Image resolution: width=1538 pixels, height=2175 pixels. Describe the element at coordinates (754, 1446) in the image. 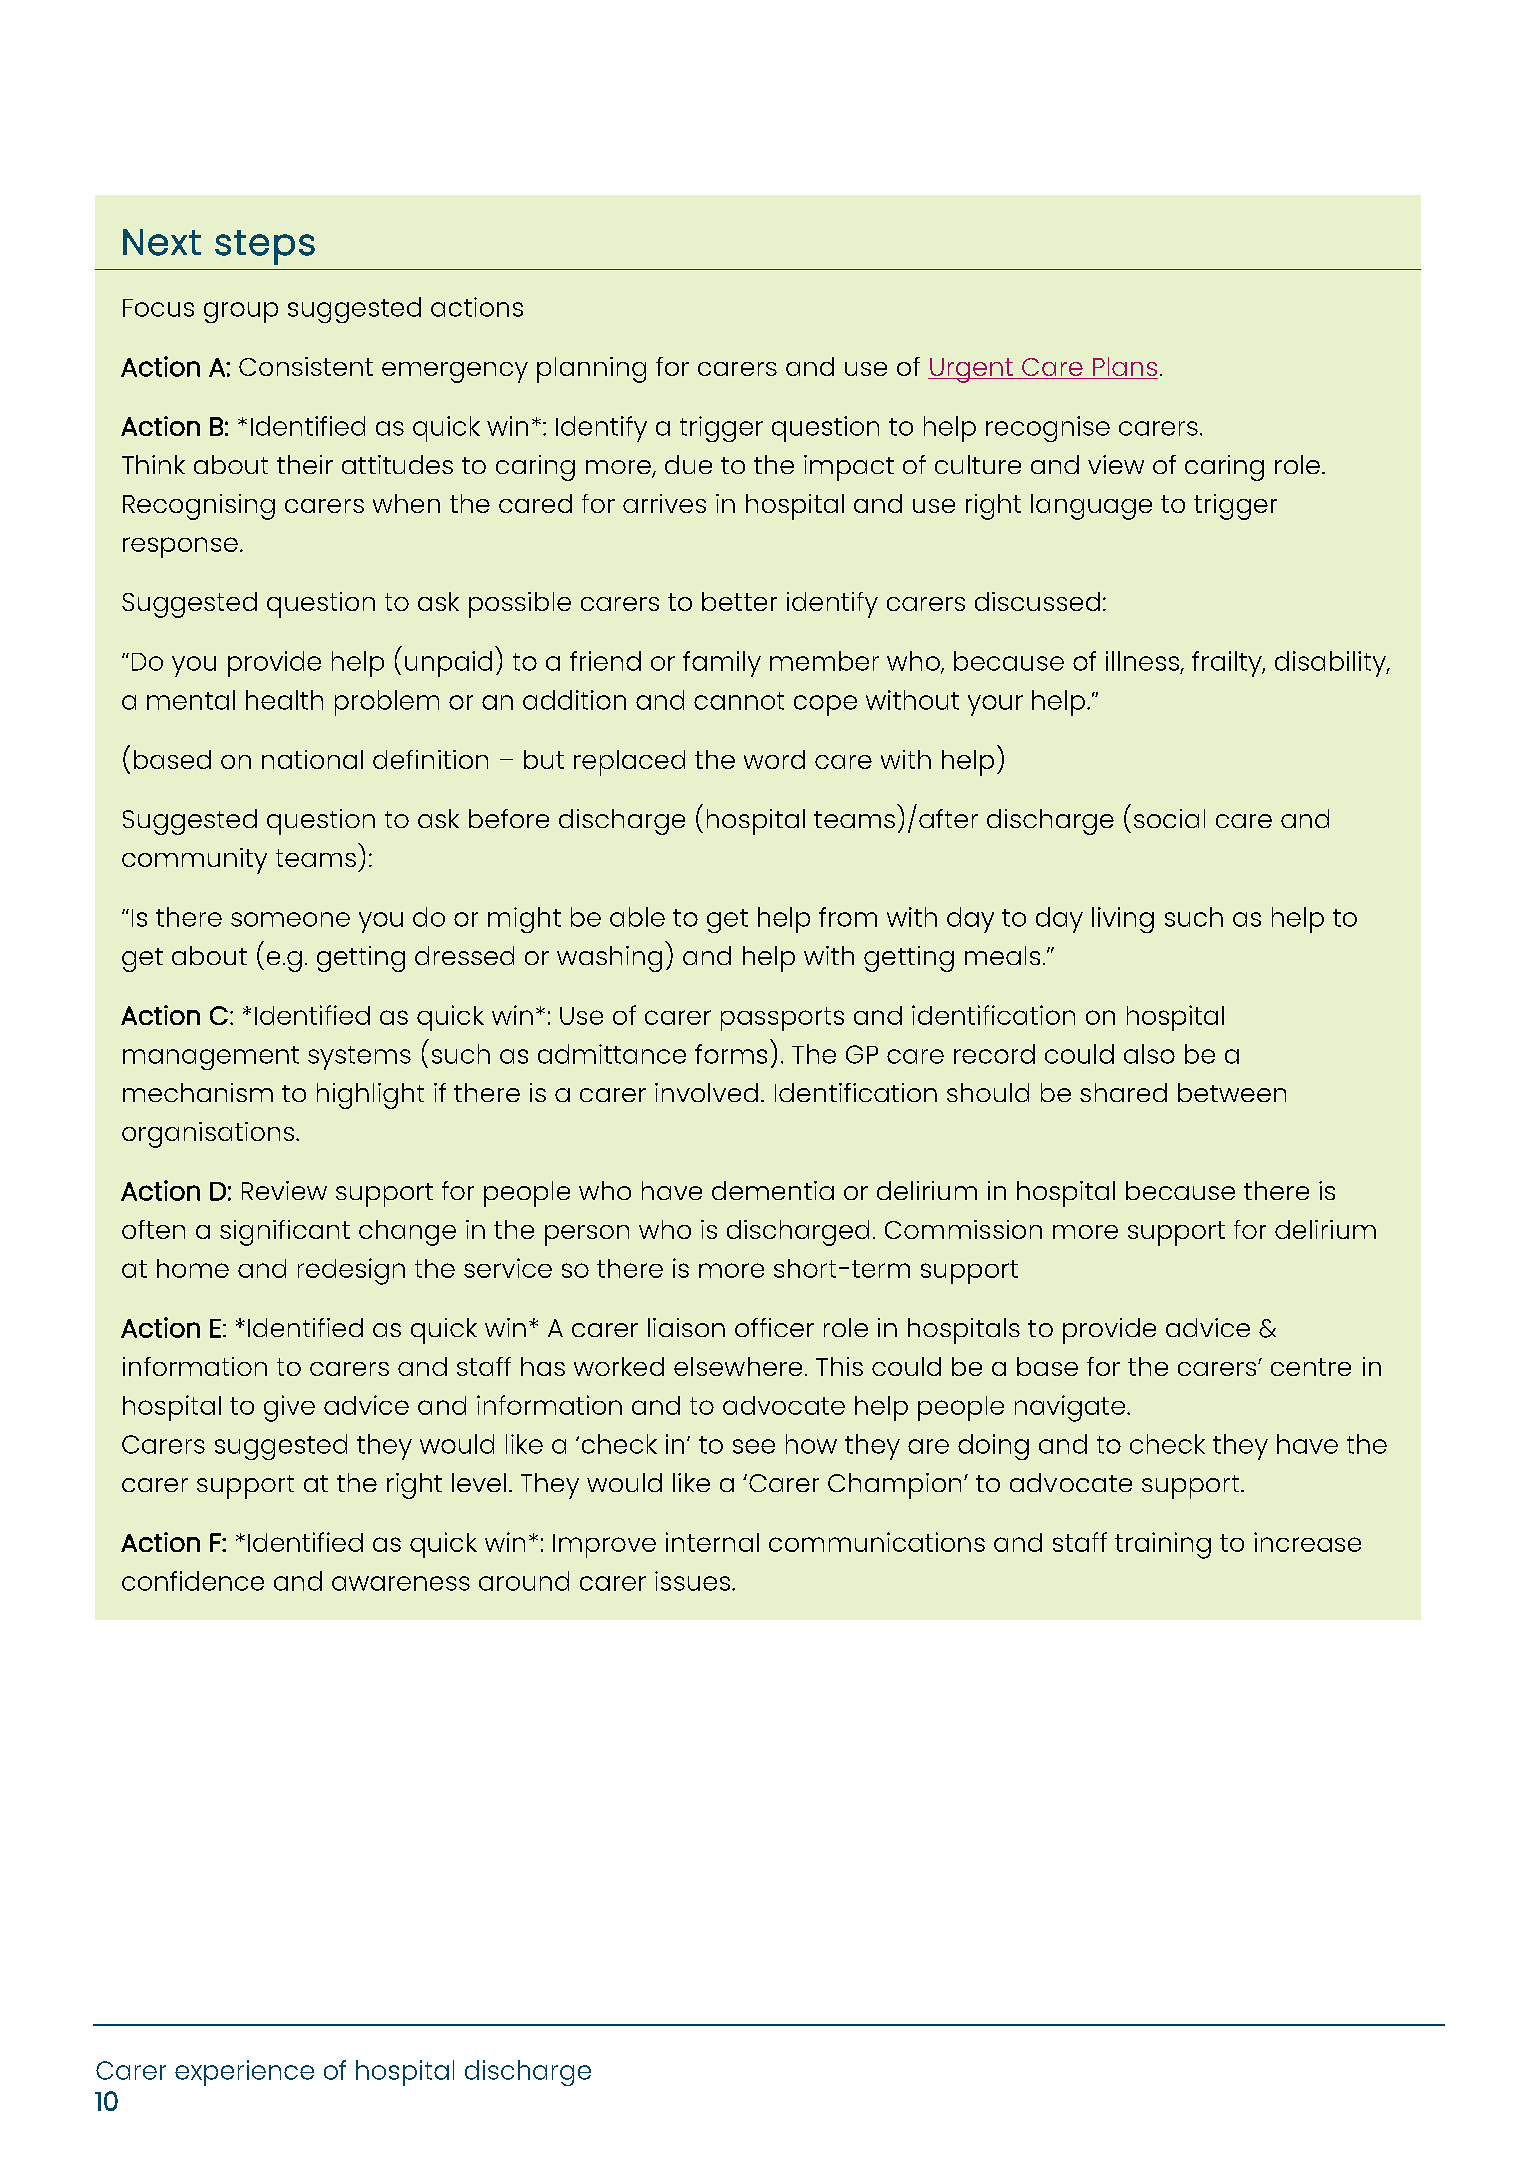

I see `see` at that location.
